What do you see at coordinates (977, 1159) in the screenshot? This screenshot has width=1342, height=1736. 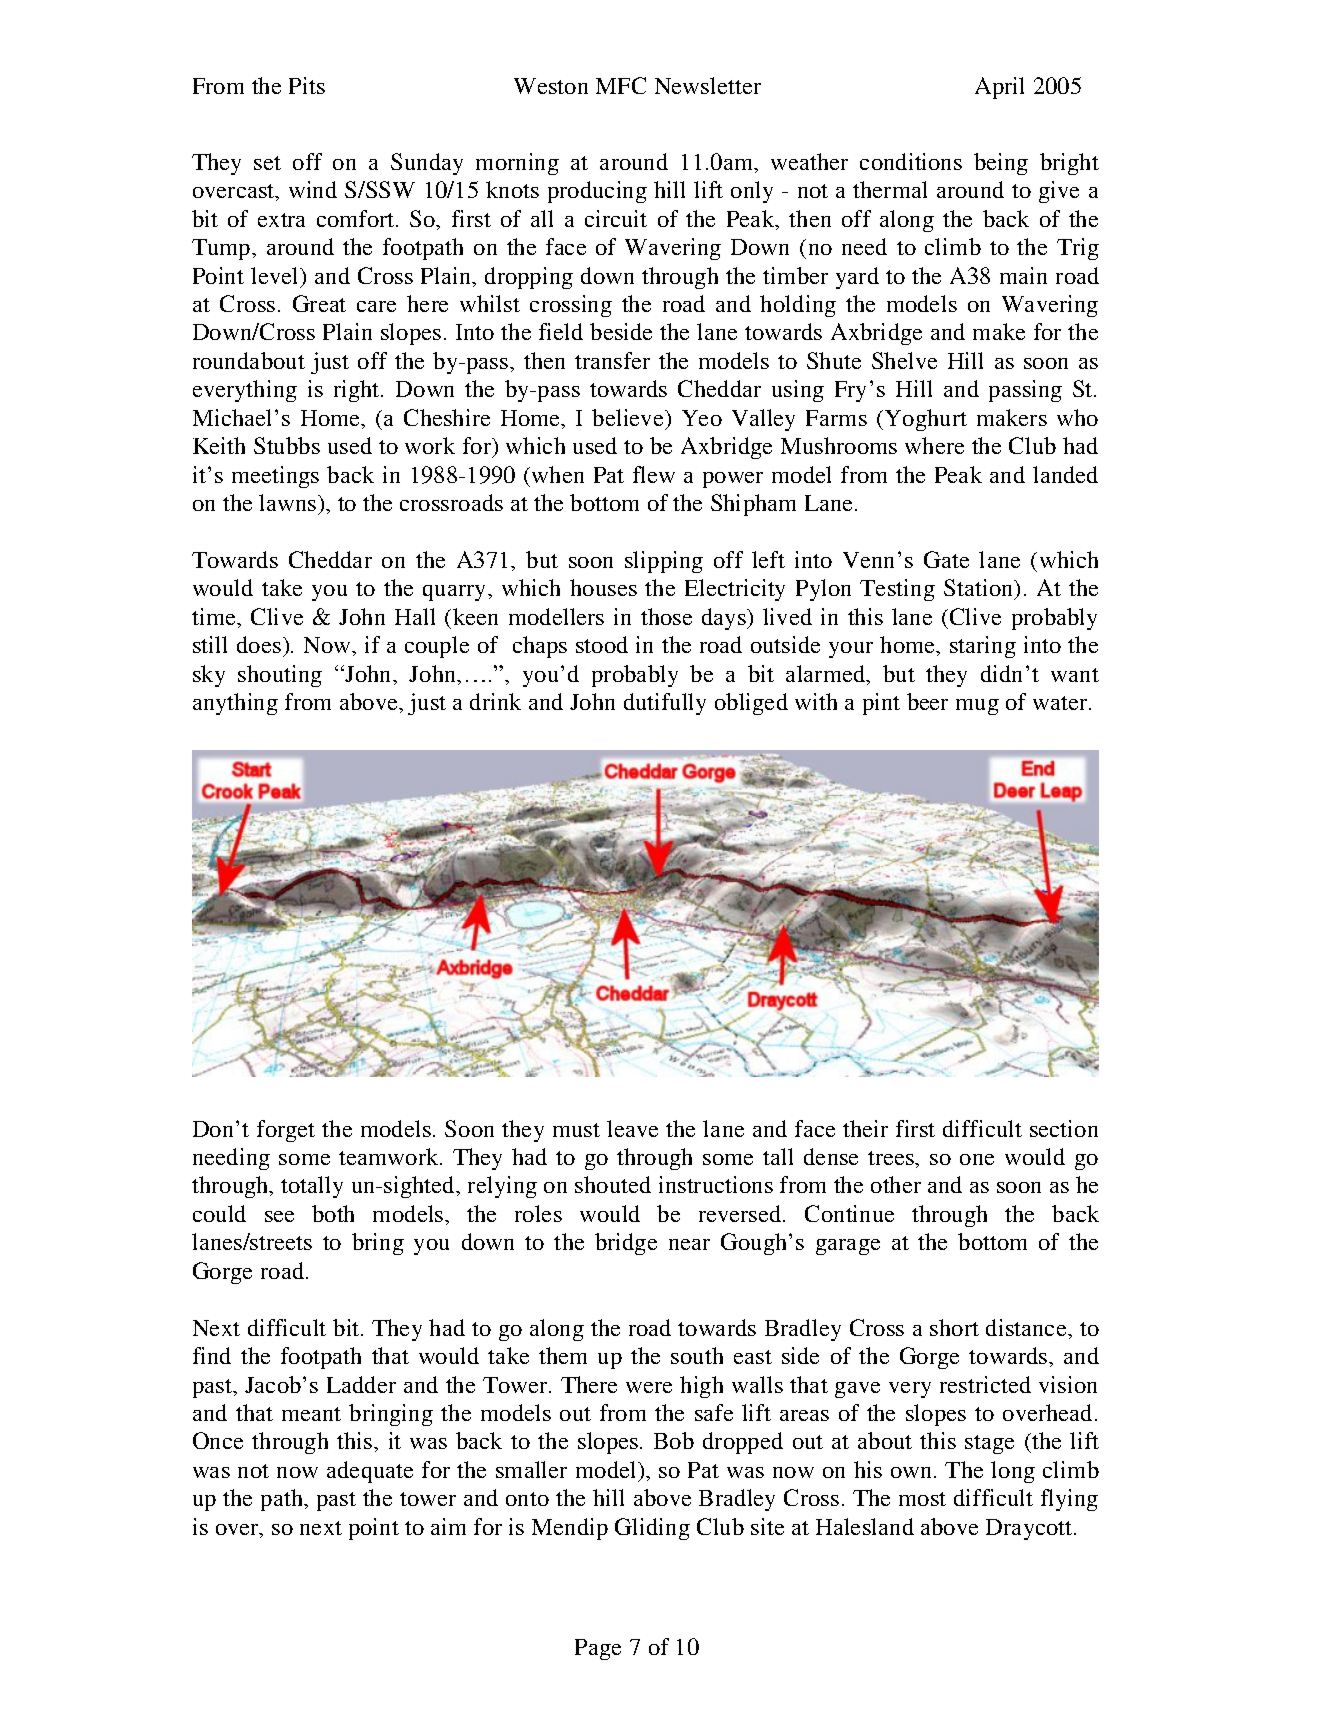 I see `one` at bounding box center [977, 1159].
